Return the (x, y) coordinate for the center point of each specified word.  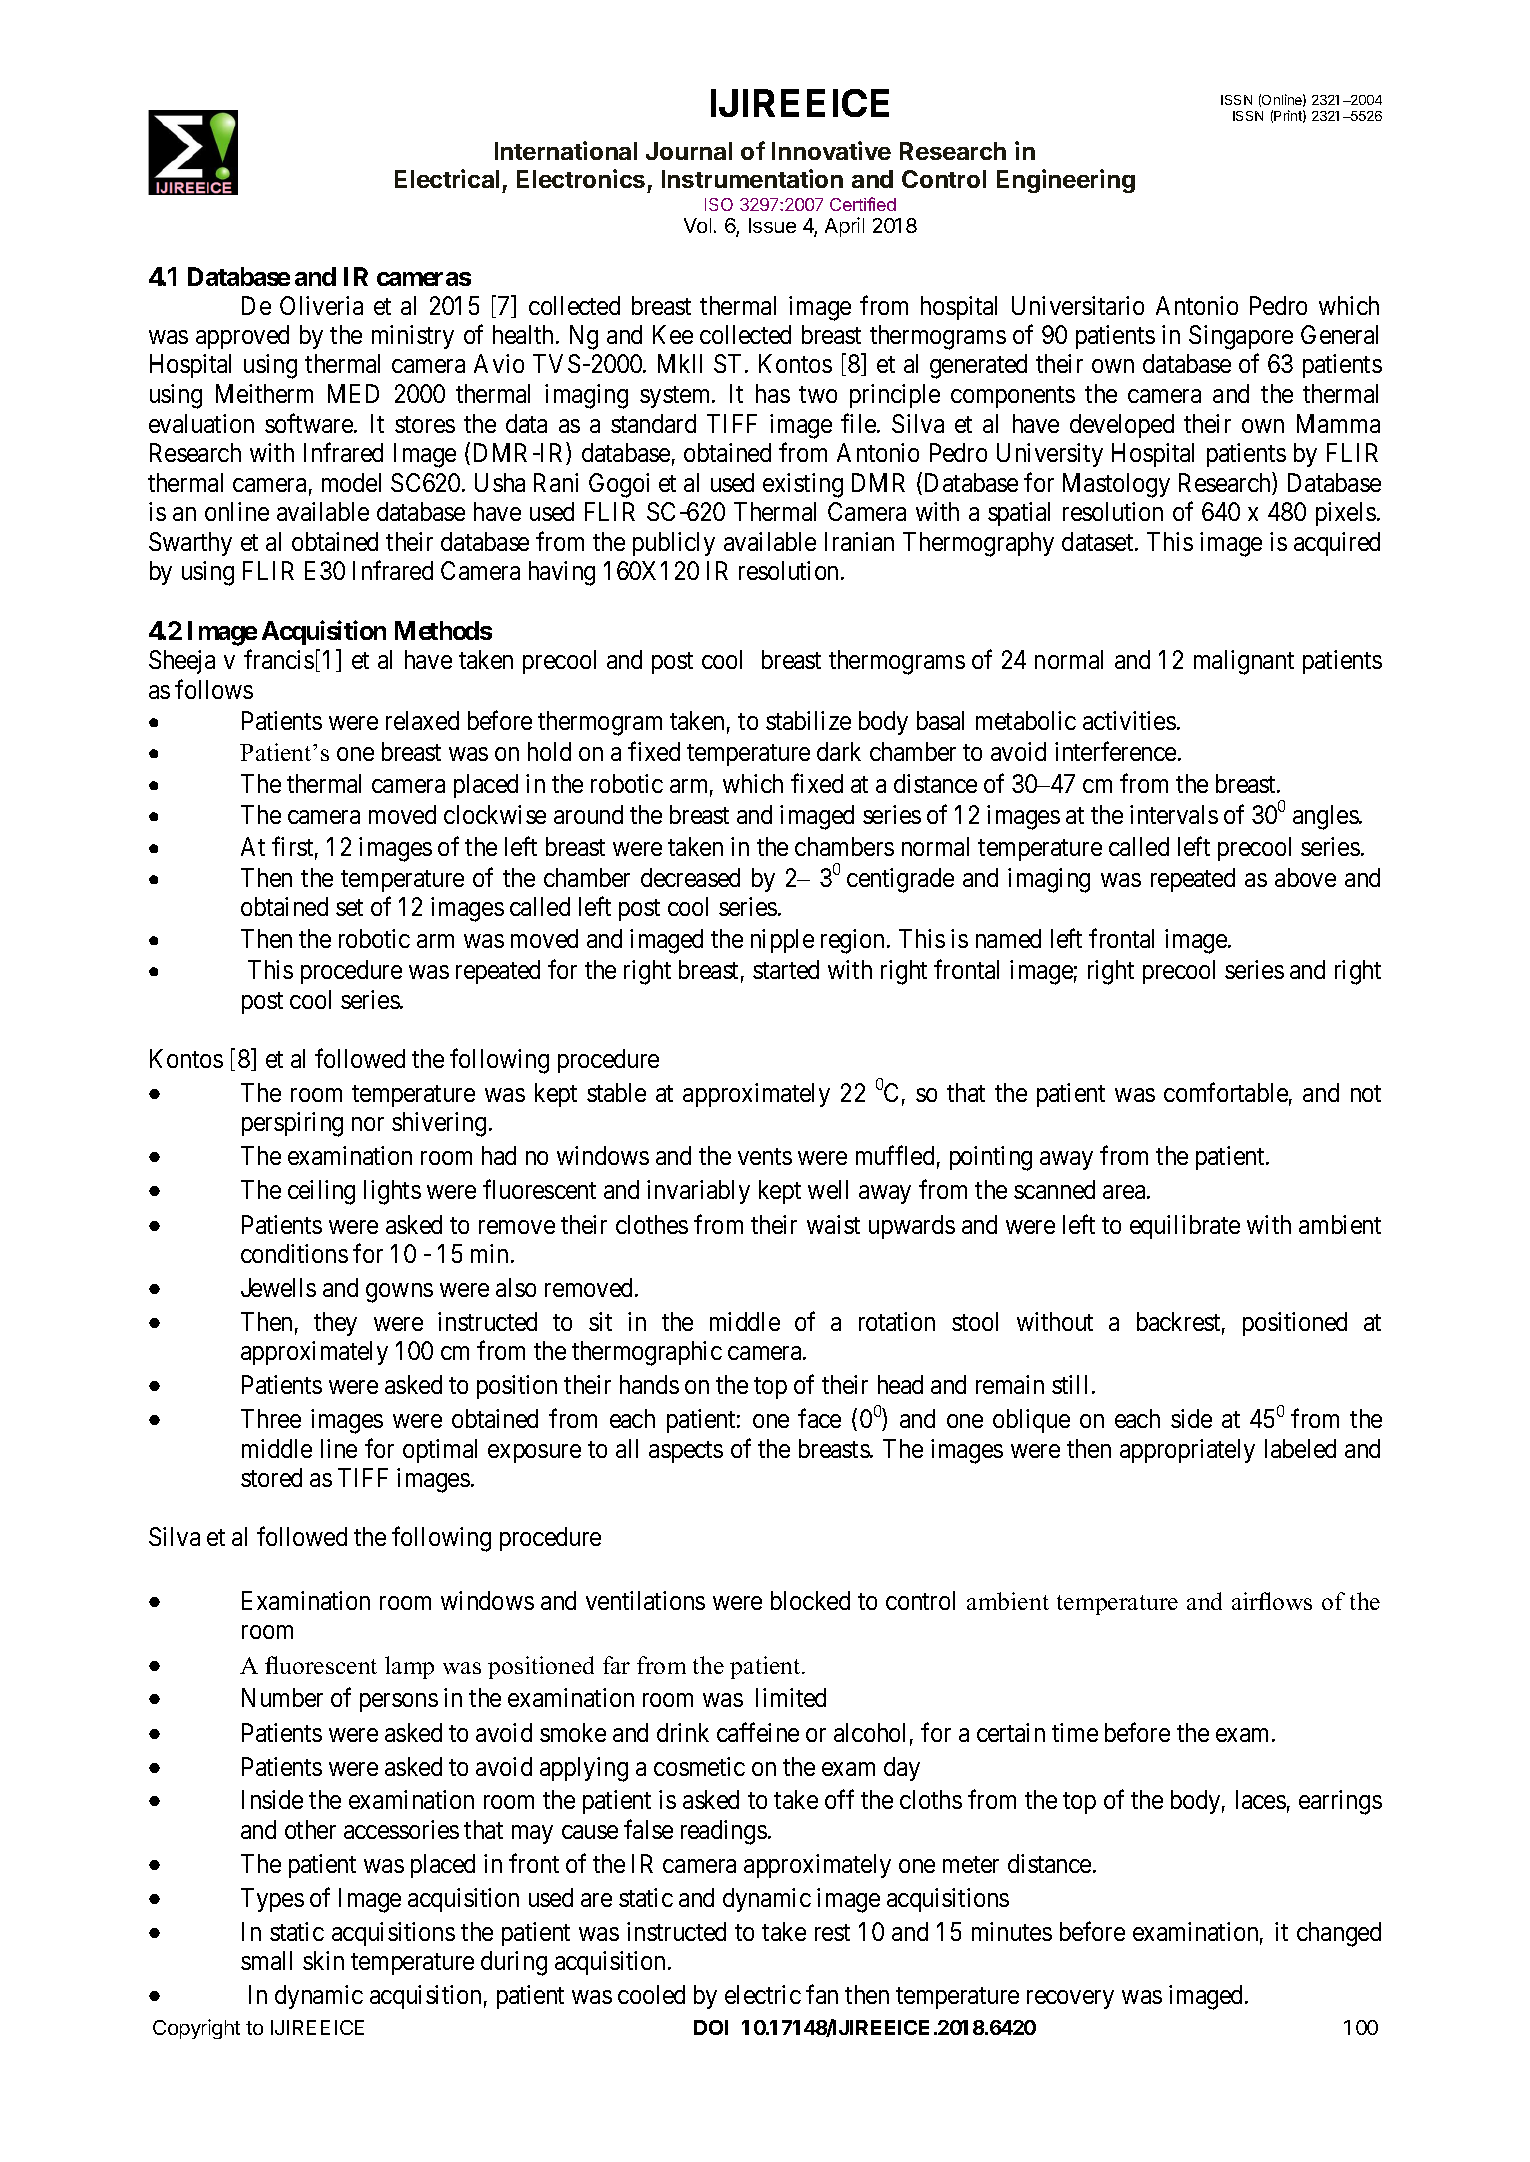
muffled (895, 1155)
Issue (772, 225)
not (1366, 1093)
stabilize (808, 720)
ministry (413, 337)
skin (323, 1960)
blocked (810, 1600)
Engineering (1066, 181)
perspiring (292, 1124)
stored (271, 1477)
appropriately (1187, 1451)
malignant (1244, 662)
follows (214, 689)
